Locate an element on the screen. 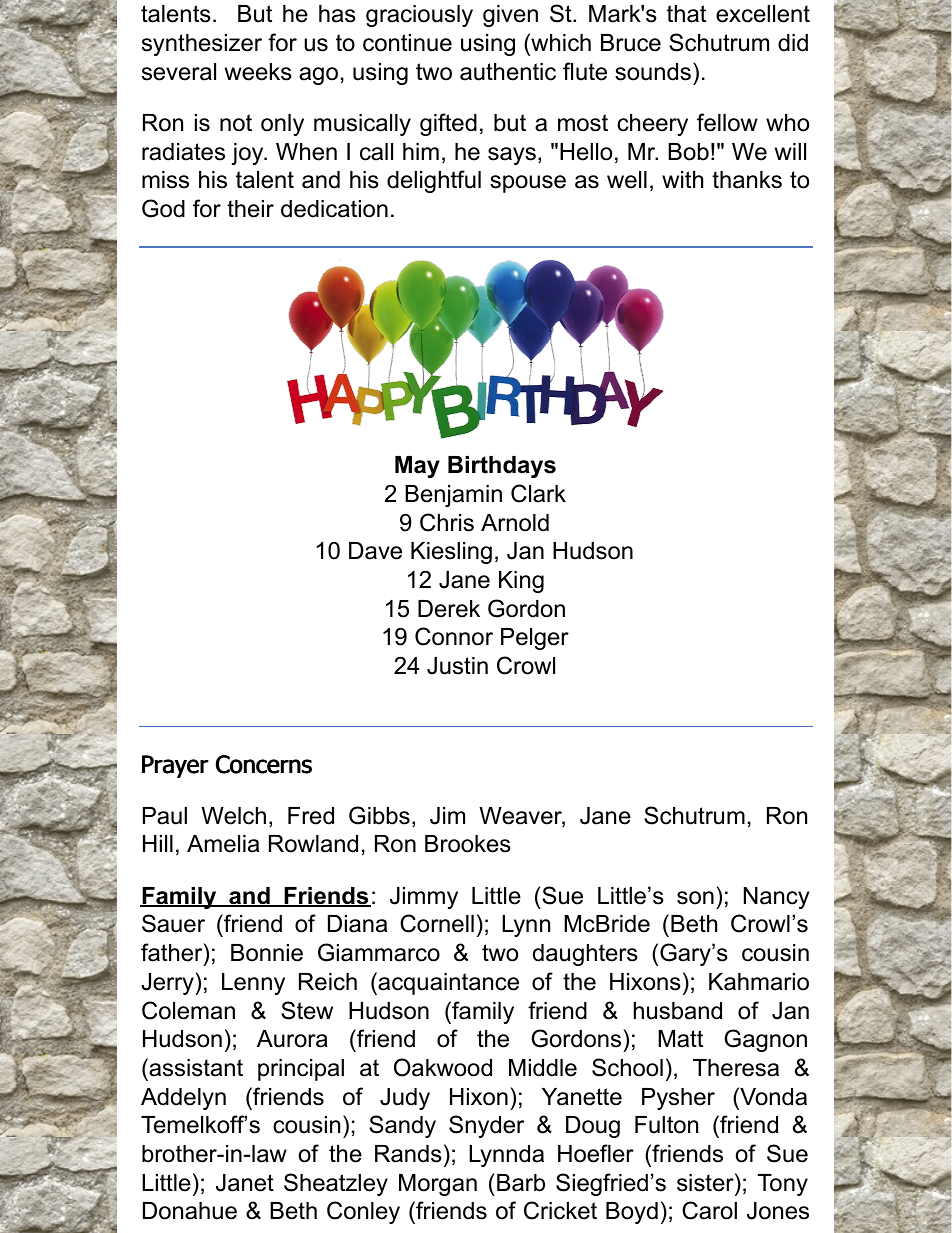  Morgan is located at coordinates (438, 1185).
